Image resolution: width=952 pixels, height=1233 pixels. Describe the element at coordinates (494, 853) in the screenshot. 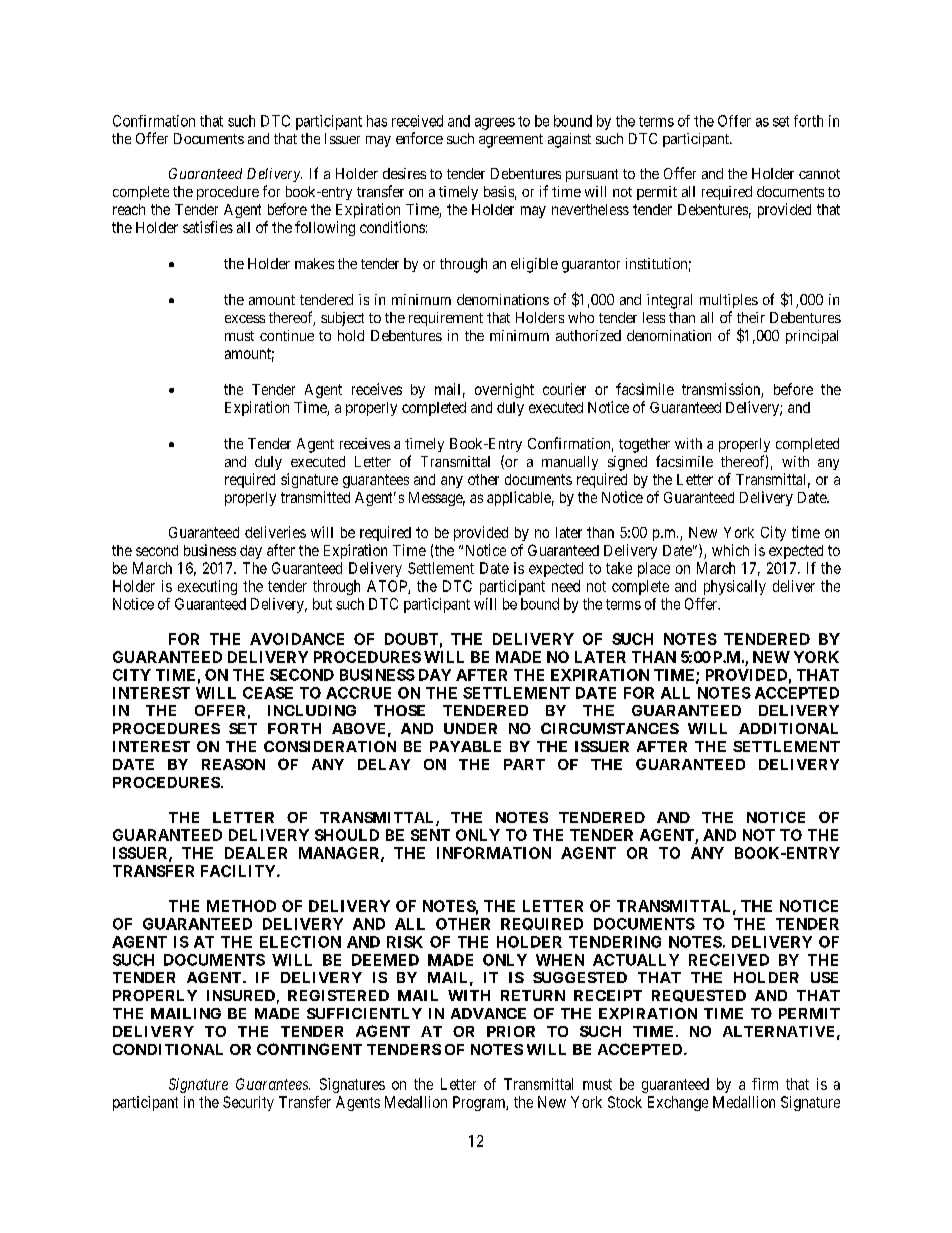

I see `INFORMATION` at that location.
